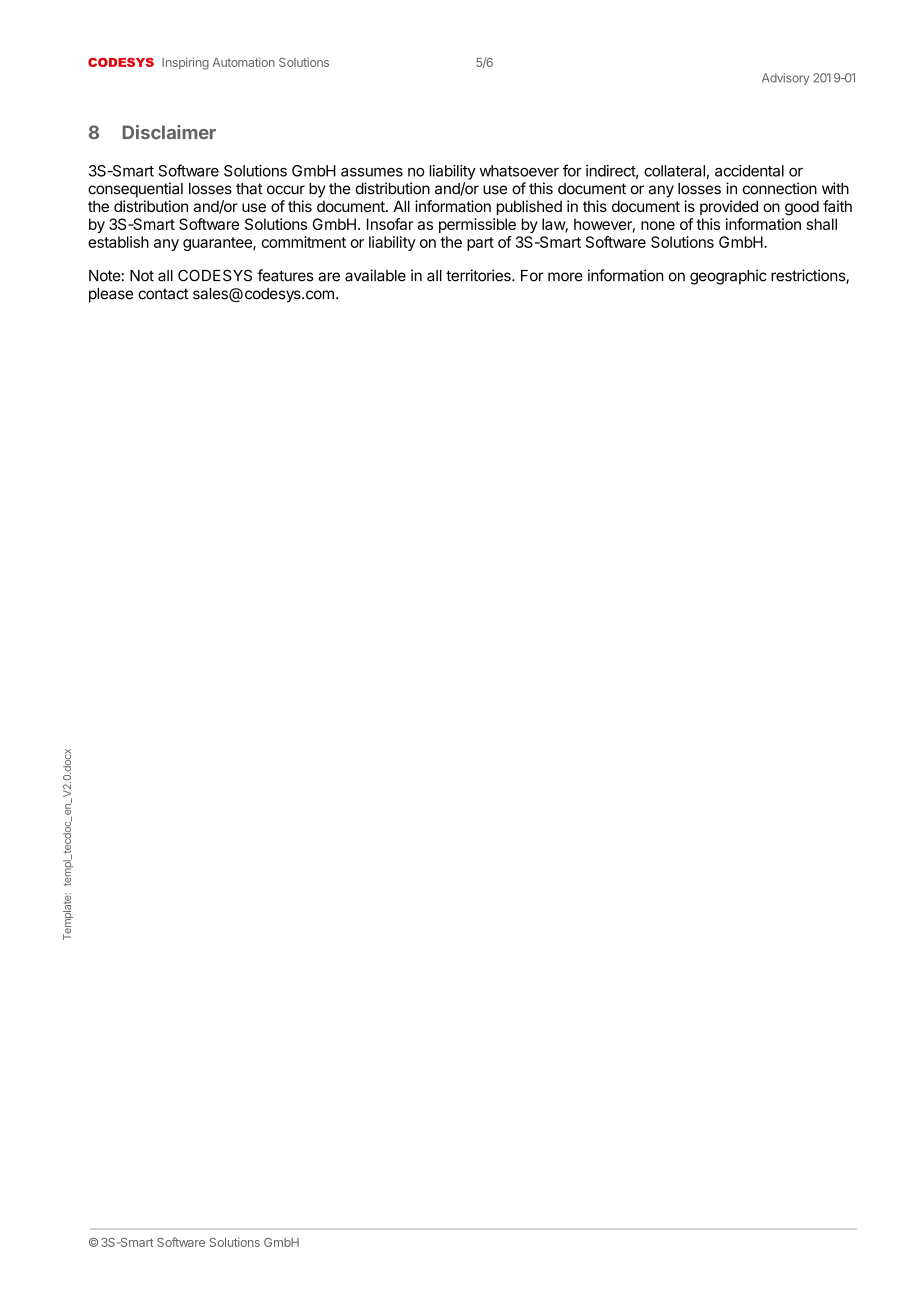 The width and height of the image is (924, 1308). What do you see at coordinates (780, 188) in the image?
I see `connection` at bounding box center [780, 188].
